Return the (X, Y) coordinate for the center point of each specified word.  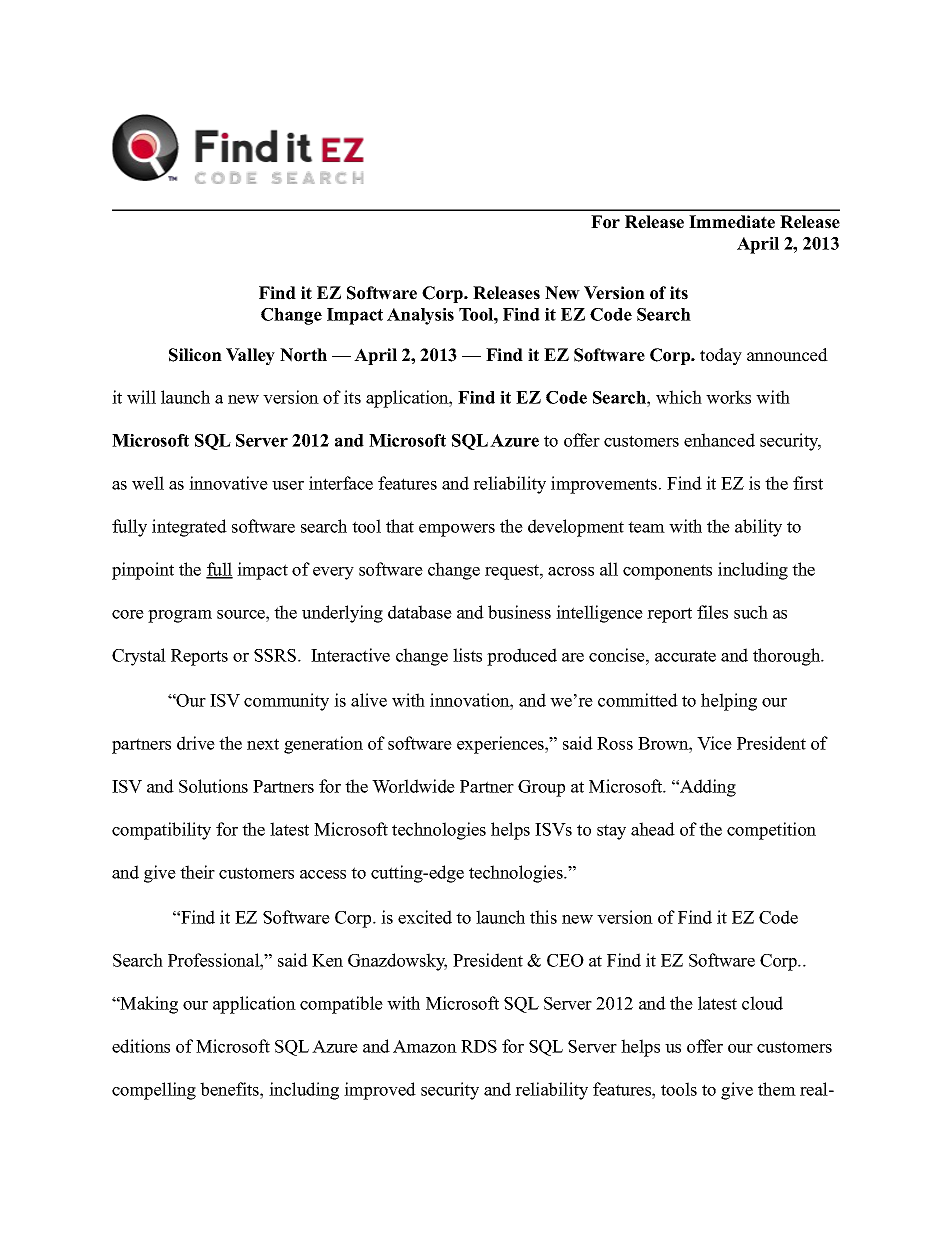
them (777, 1089)
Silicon (195, 355)
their (197, 872)
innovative (228, 483)
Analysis (420, 316)
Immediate (732, 222)
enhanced (719, 440)
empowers (457, 530)
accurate (685, 656)
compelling (154, 1091)
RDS (479, 1046)
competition (771, 831)
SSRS (276, 655)
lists (467, 655)
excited (425, 917)
